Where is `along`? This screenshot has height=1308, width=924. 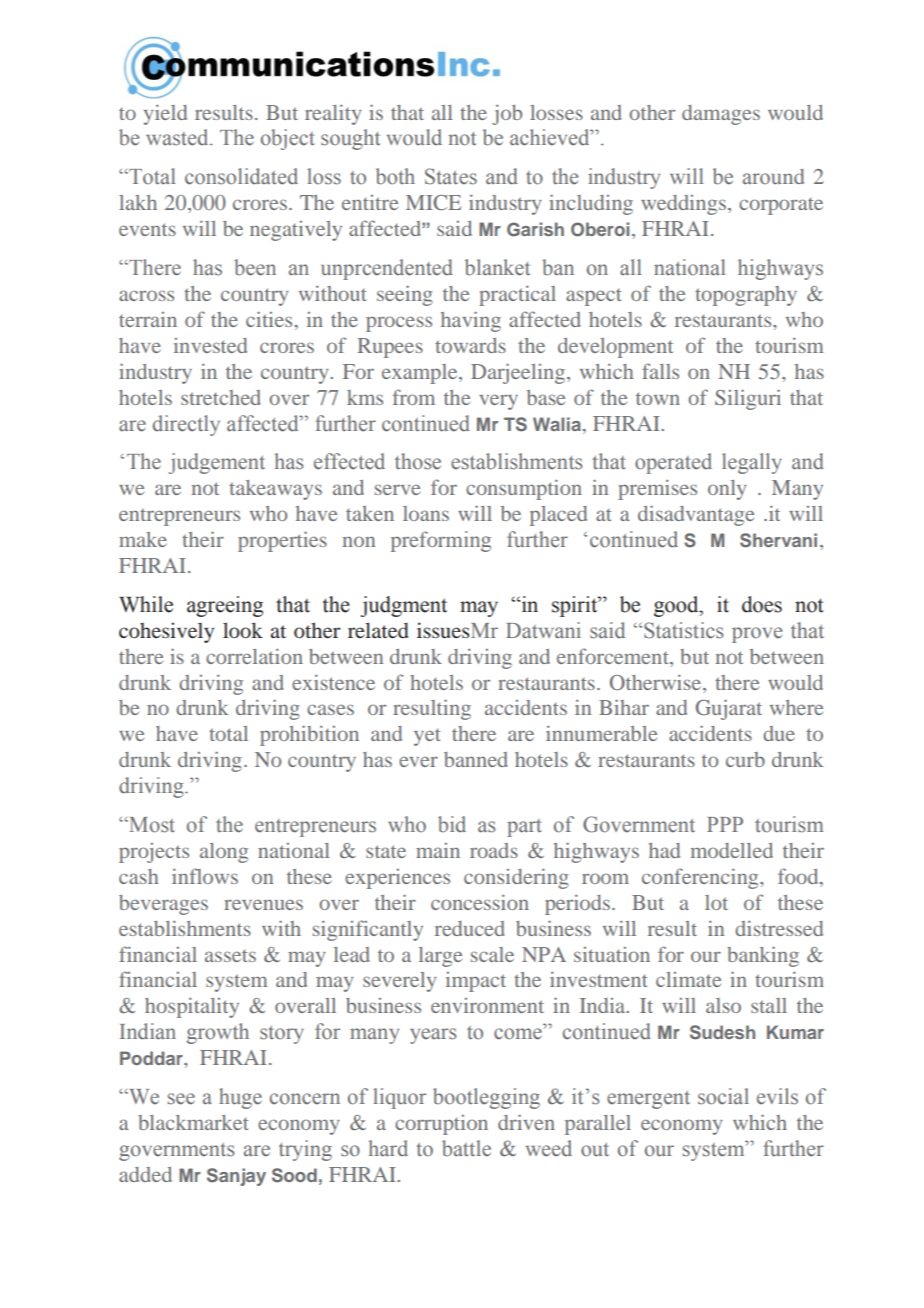
along is located at coordinates (224, 853).
